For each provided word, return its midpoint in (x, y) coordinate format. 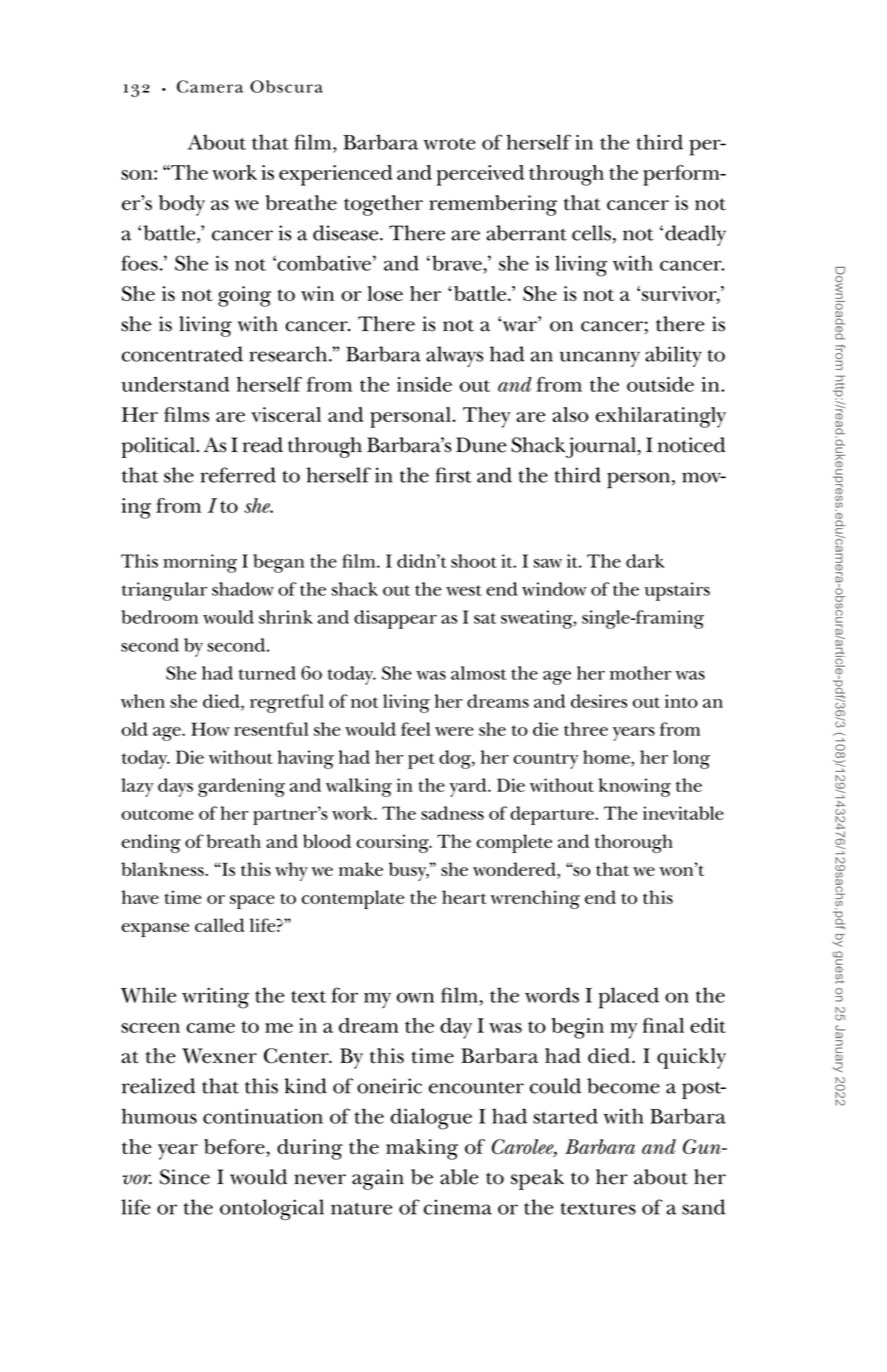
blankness (163, 869)
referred (238, 475)
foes (139, 263)
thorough (634, 843)
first (453, 475)
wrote (449, 144)
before (235, 1146)
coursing (393, 843)
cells (591, 233)
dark (645, 561)
